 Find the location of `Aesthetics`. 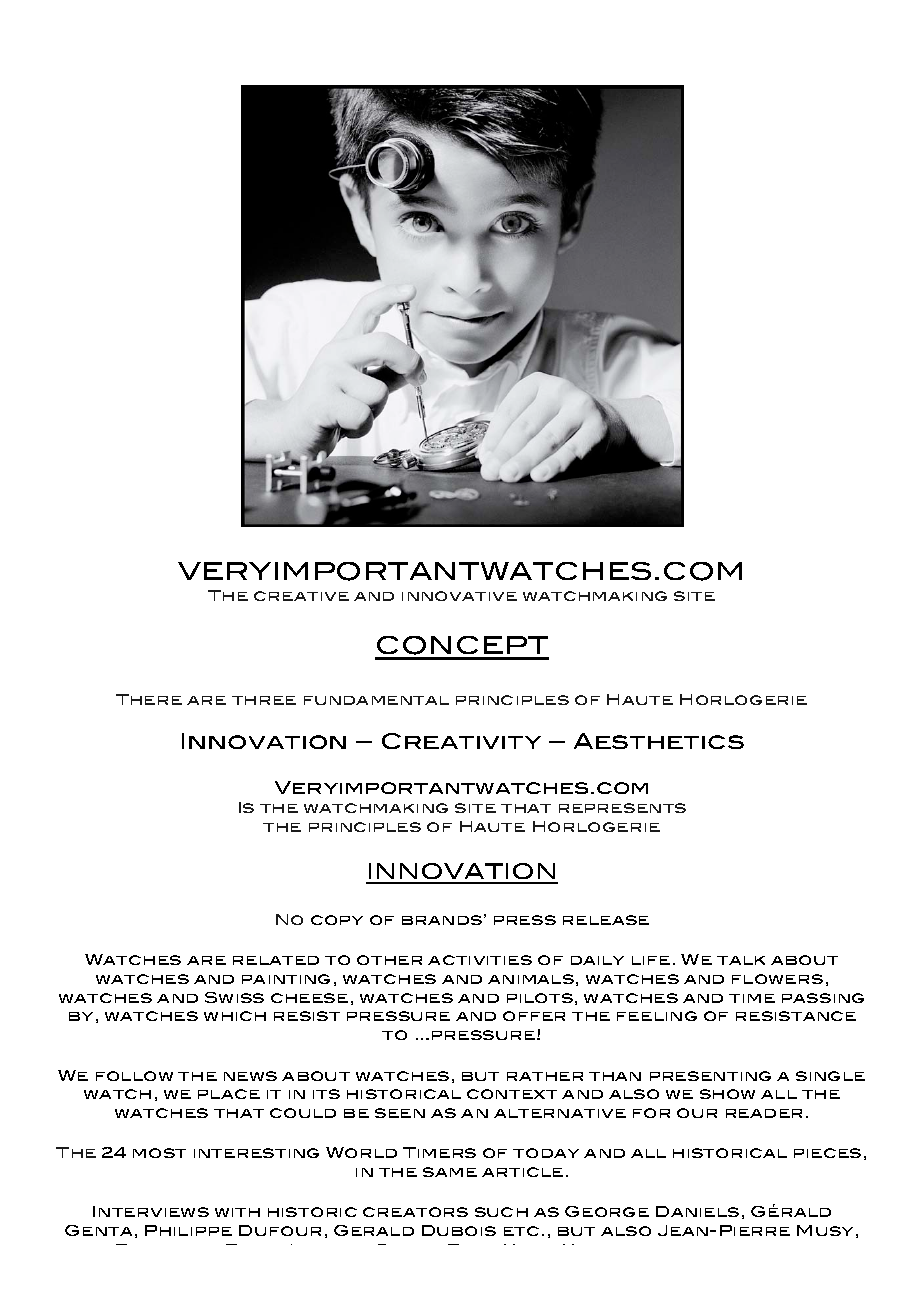

Aesthetics is located at coordinates (659, 741).
